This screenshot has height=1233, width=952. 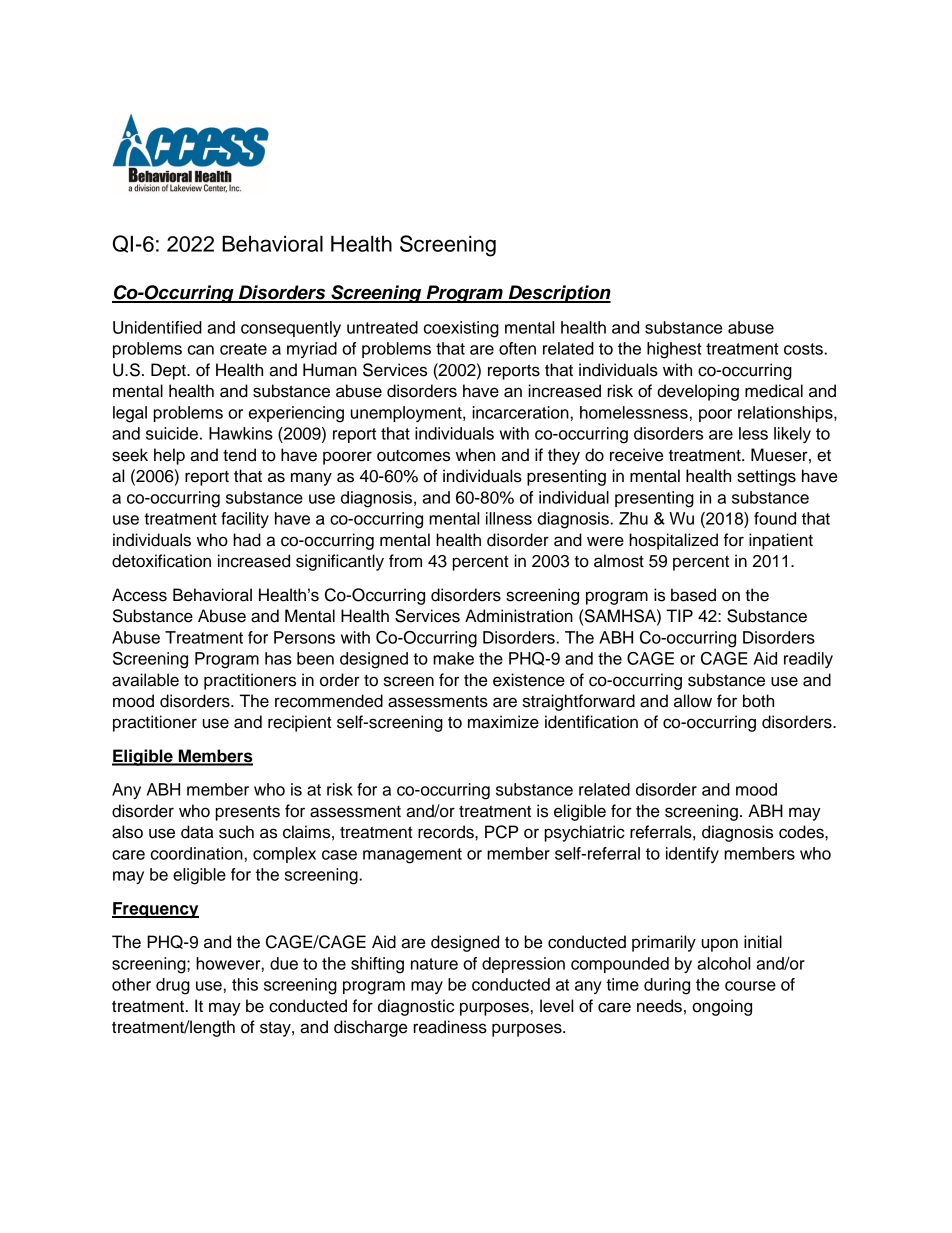 I want to click on hospitalized, so click(x=673, y=541).
